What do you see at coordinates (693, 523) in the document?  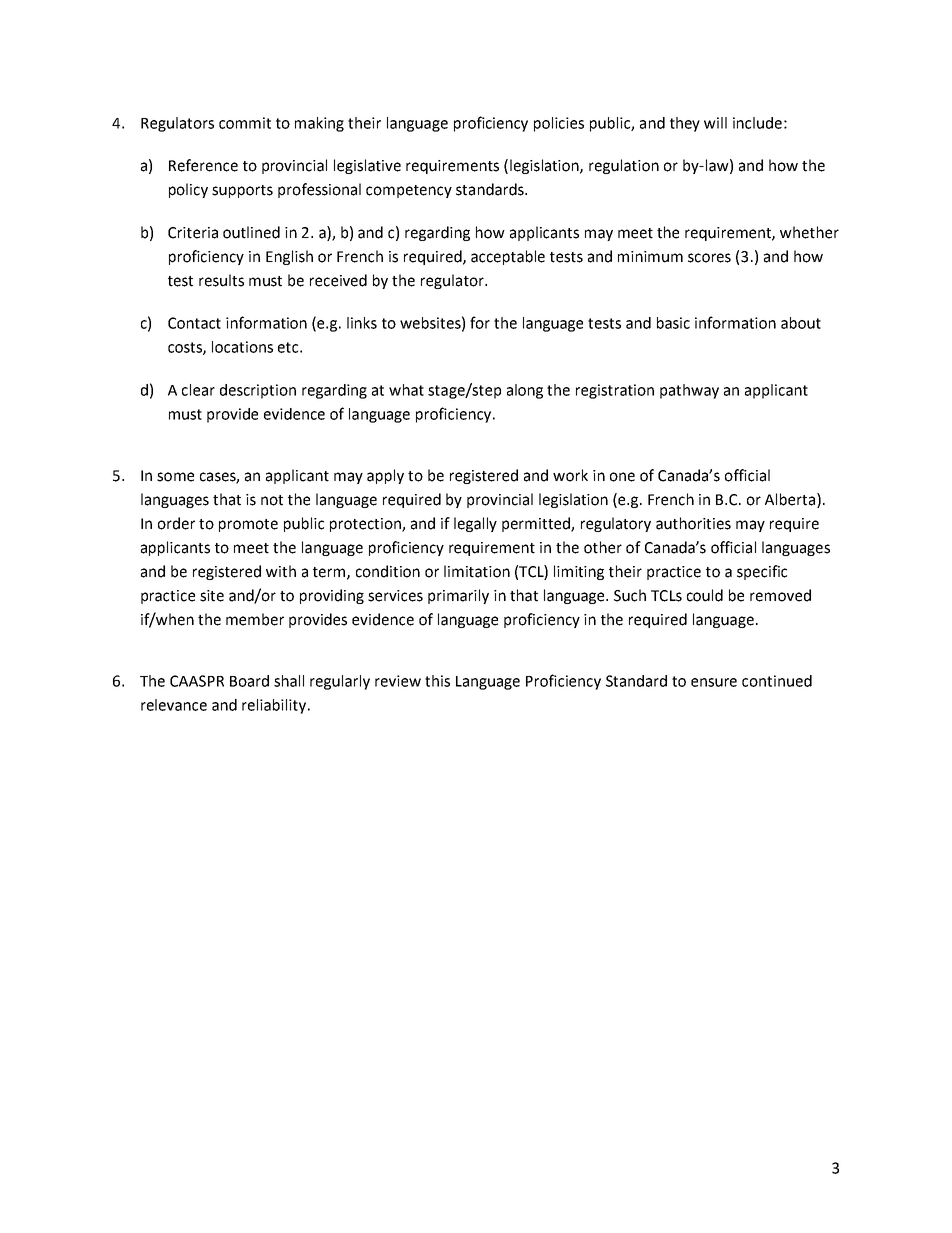 I see `authorities` at bounding box center [693, 523].
